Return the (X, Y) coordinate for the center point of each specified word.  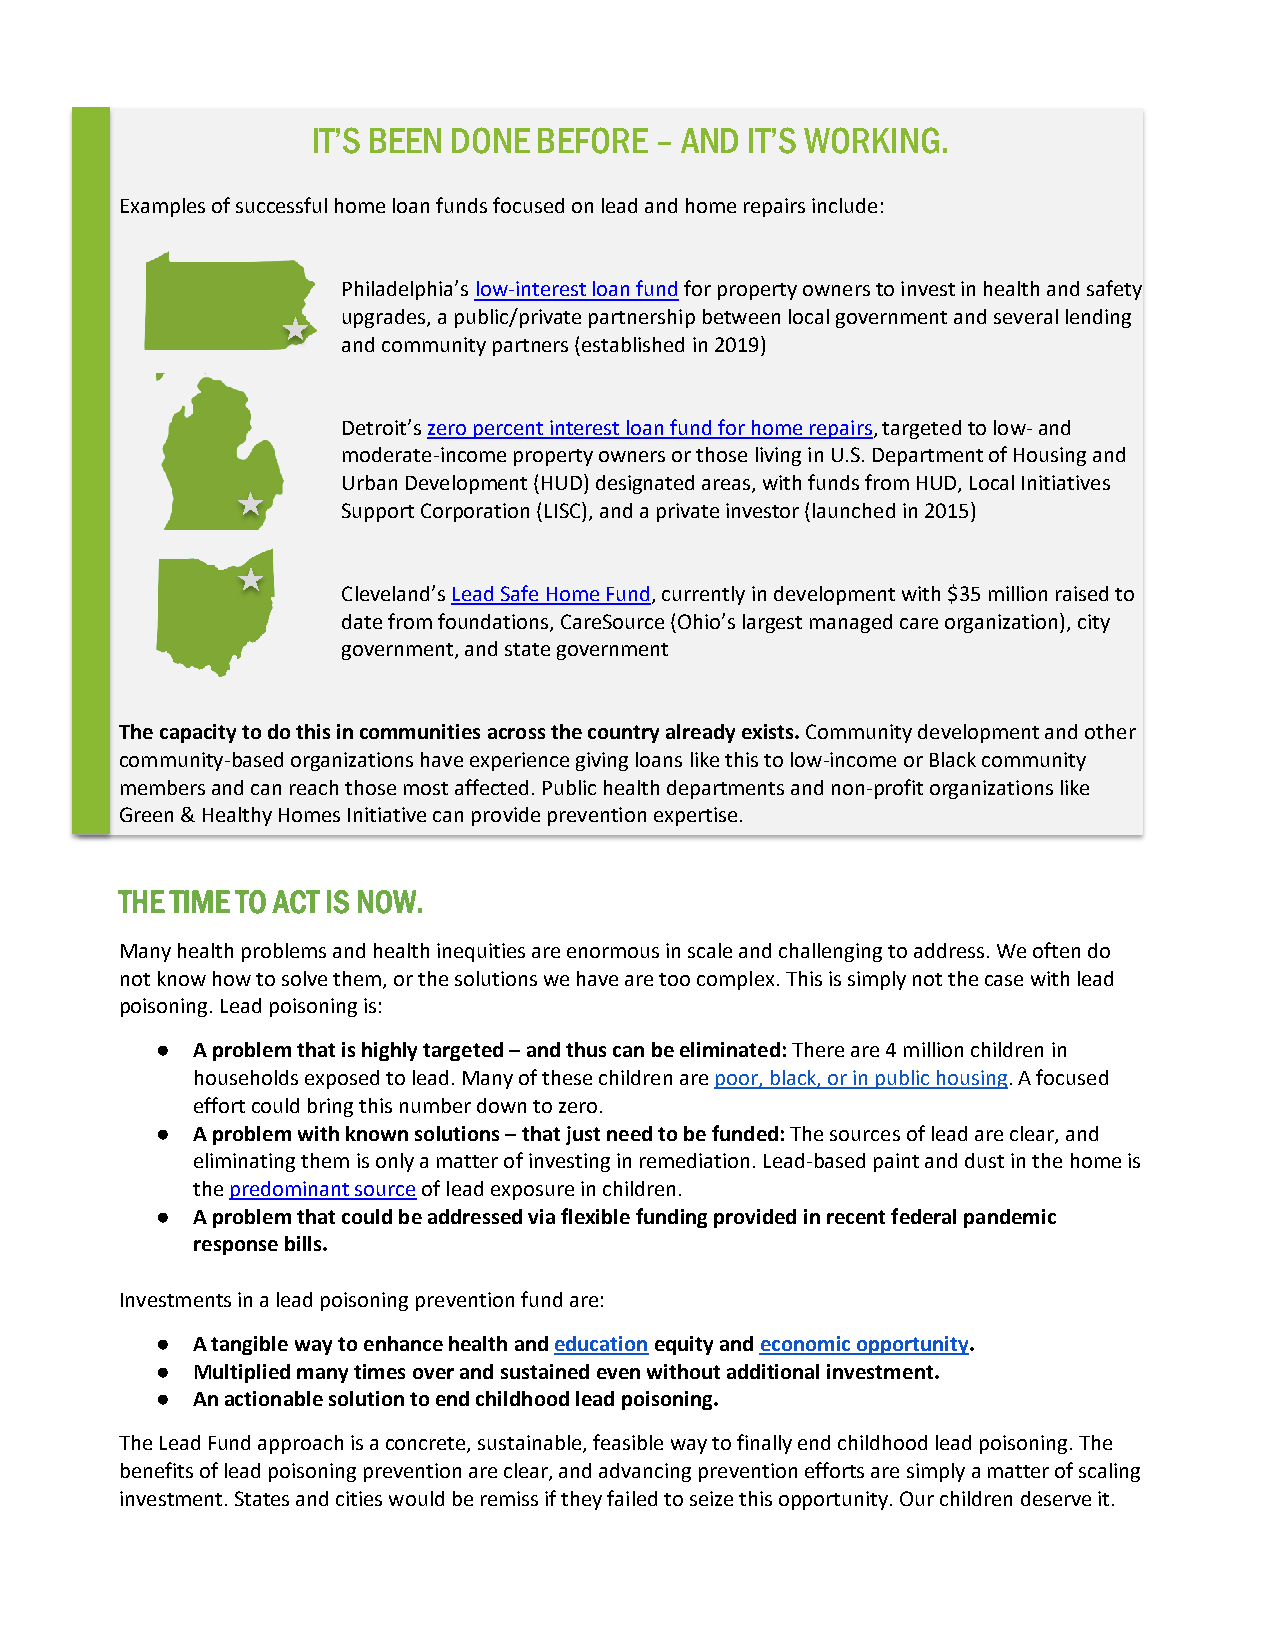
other (1110, 731)
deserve (1056, 1498)
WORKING (871, 140)
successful (281, 205)
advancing (645, 1472)
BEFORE (593, 140)
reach (314, 787)
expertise (695, 816)
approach (300, 1444)
